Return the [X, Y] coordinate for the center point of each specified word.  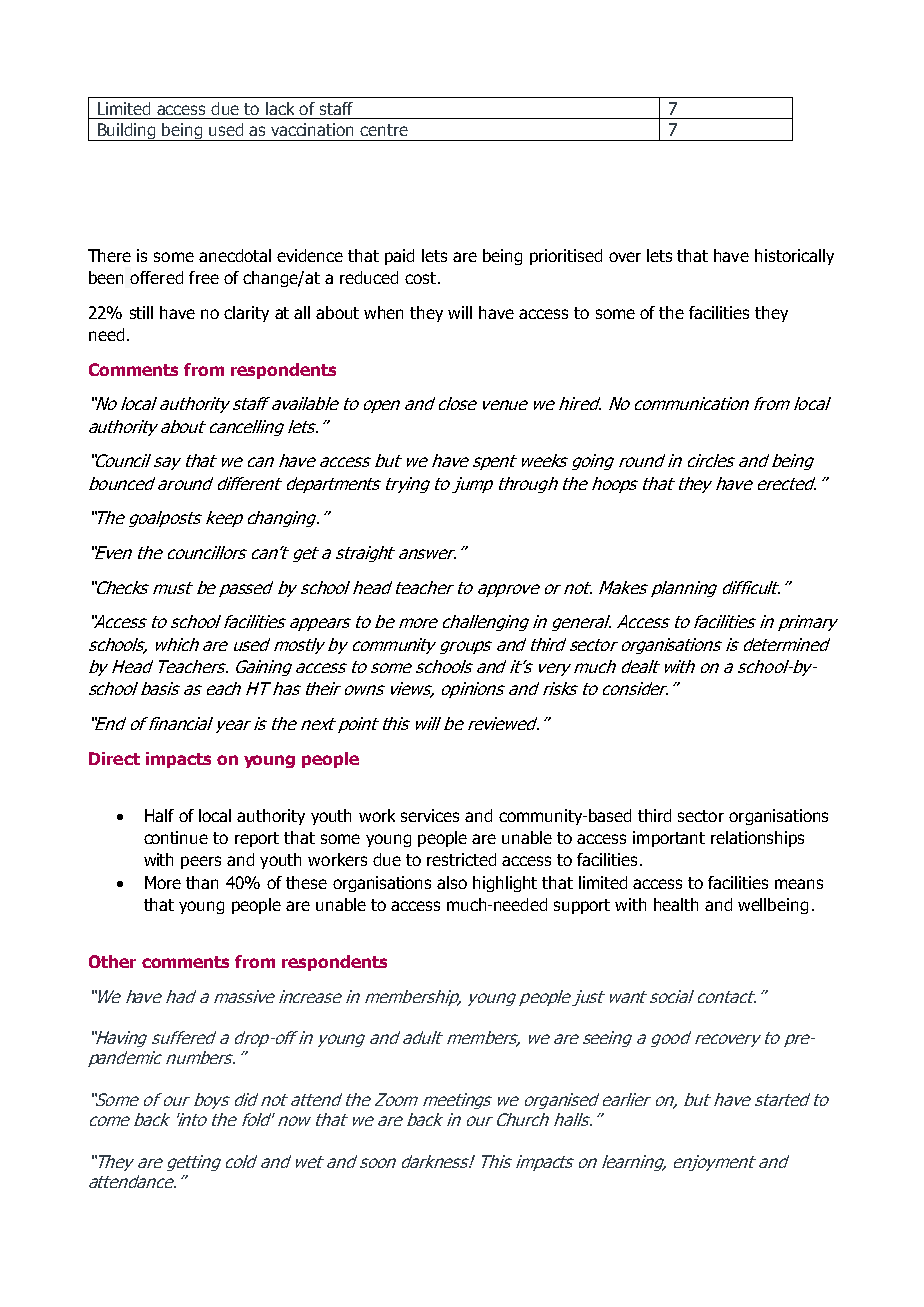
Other [112, 961]
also [452, 882]
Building [127, 132]
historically [794, 257]
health [676, 904]
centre [384, 130]
